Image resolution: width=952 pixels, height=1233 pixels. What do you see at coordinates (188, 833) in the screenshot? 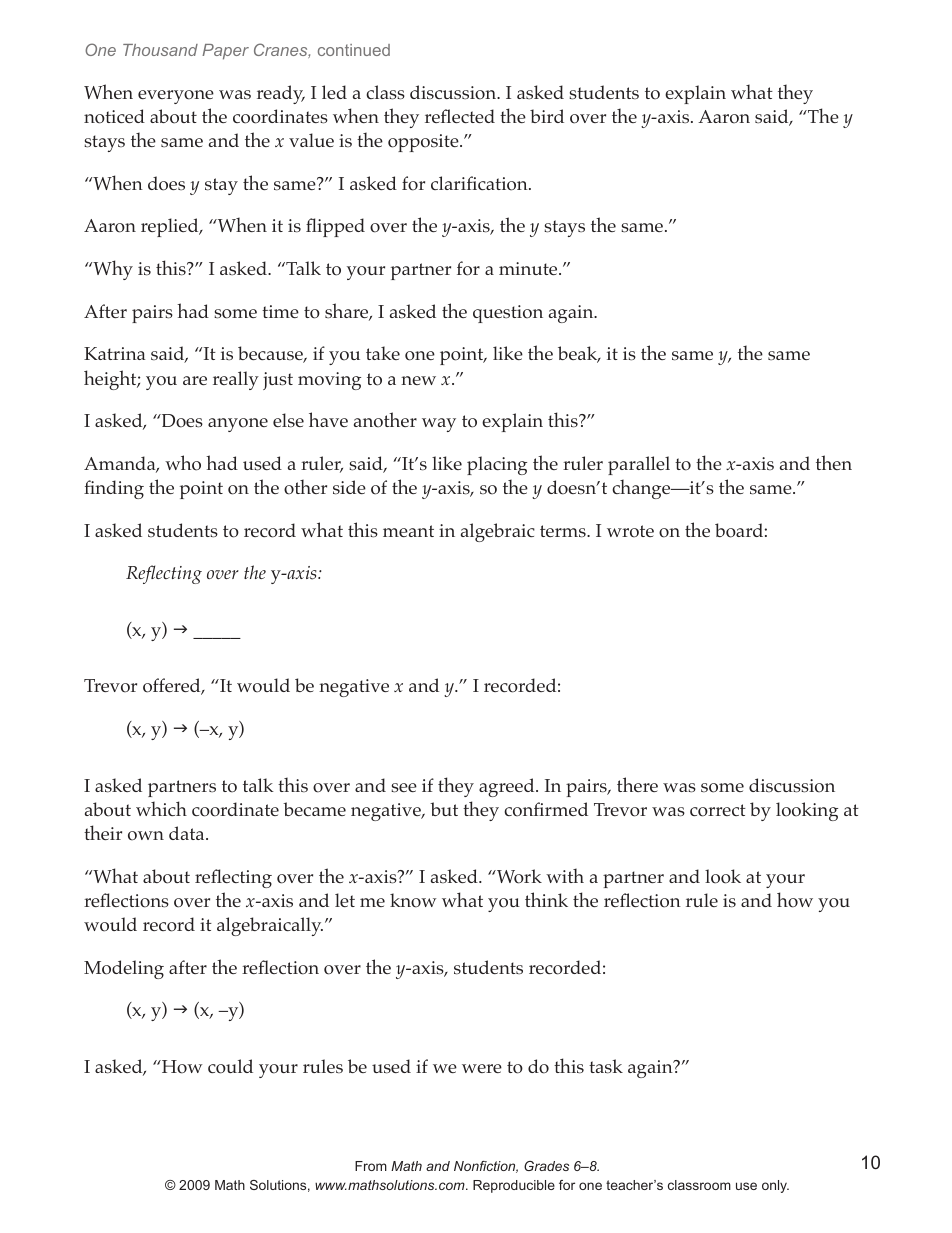
I see `data` at bounding box center [188, 833].
